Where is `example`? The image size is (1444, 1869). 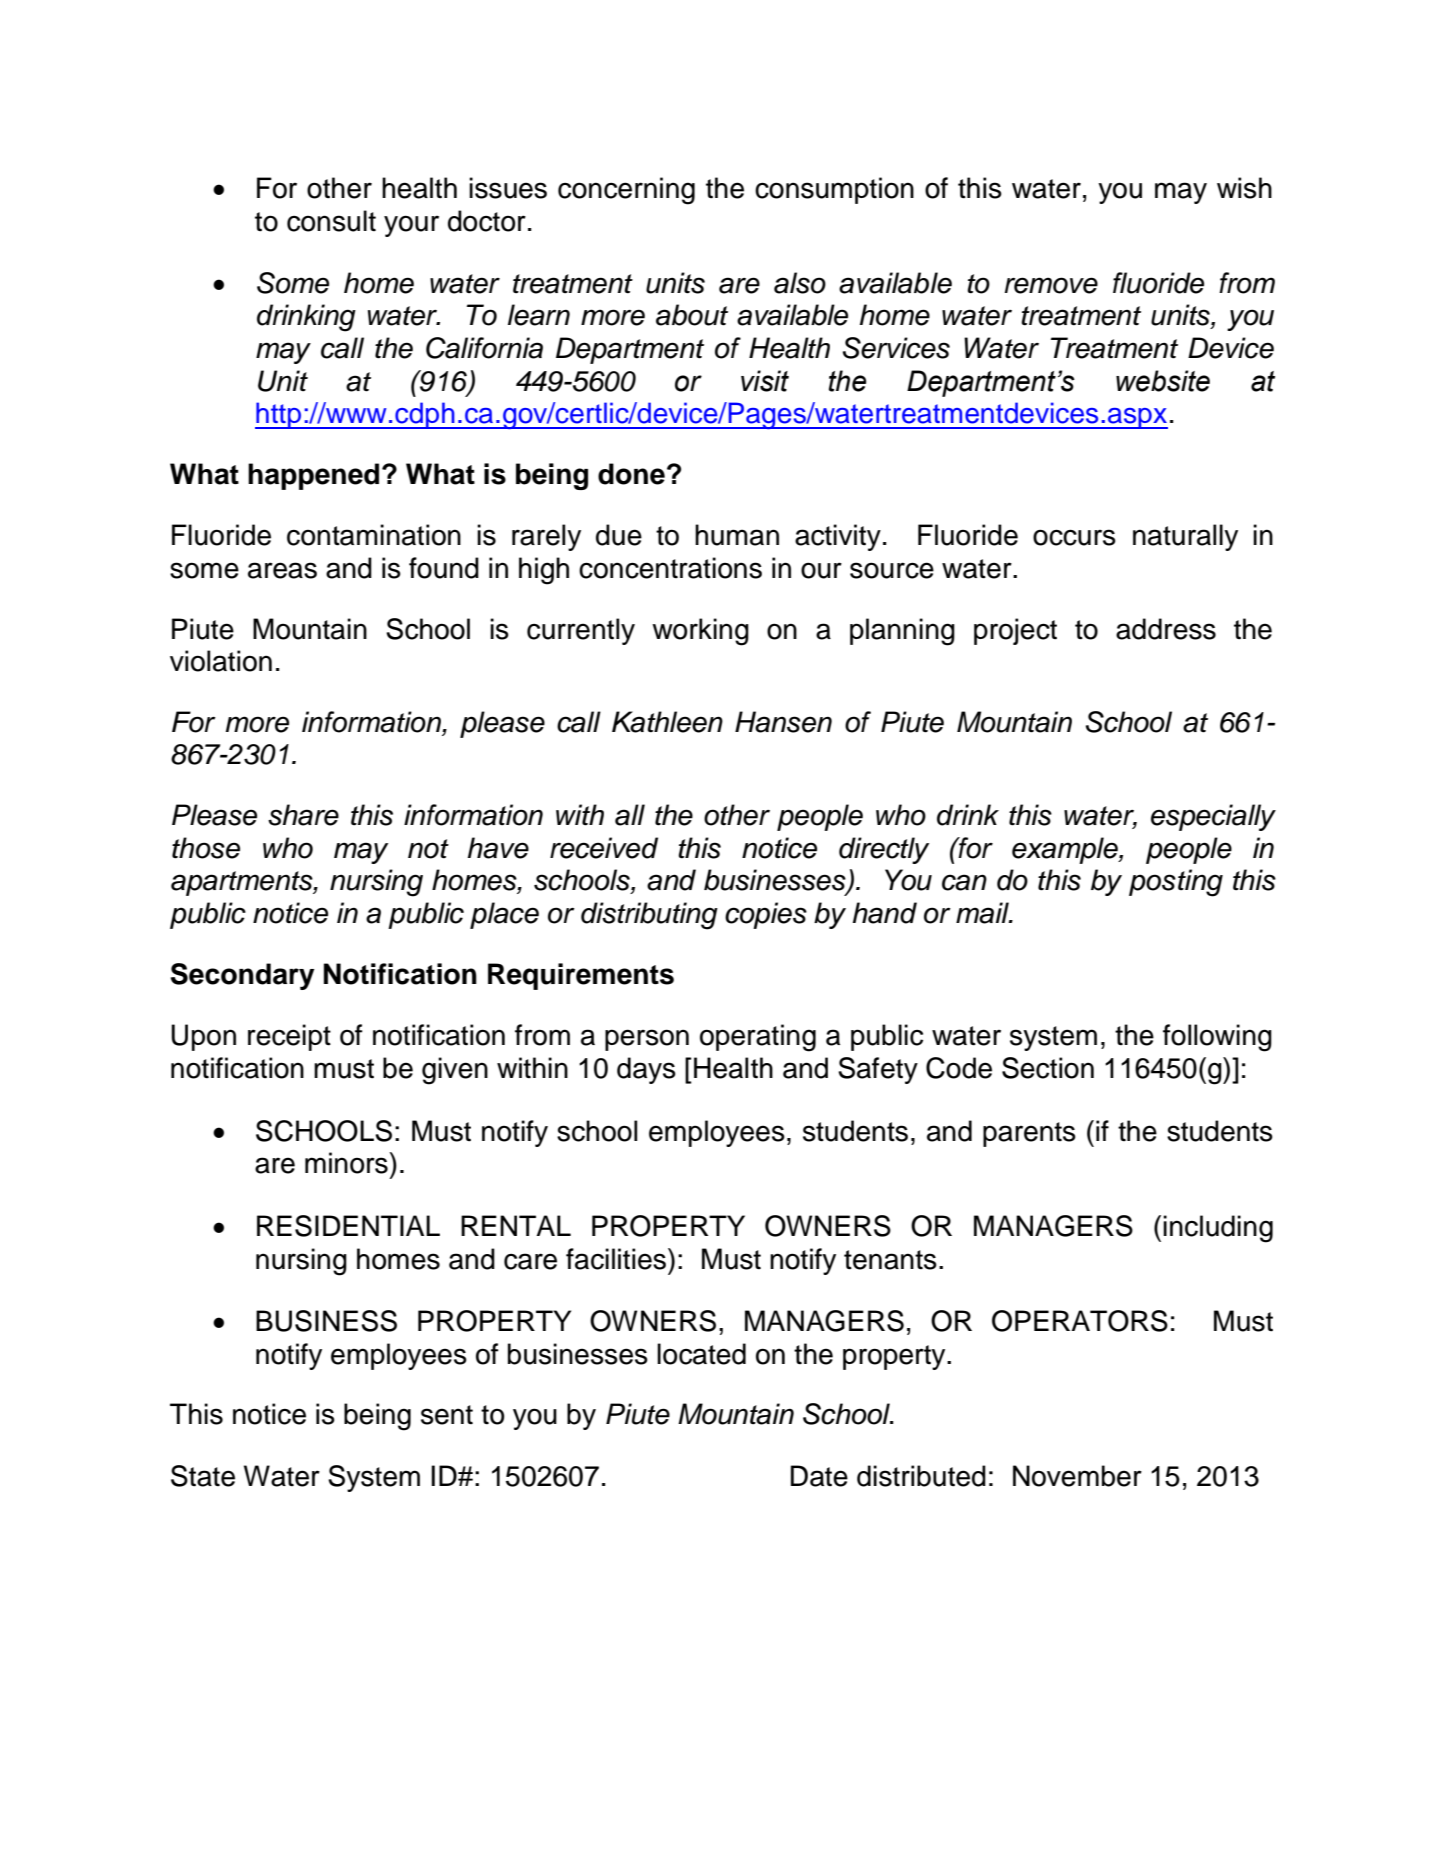 example is located at coordinates (1066, 850).
